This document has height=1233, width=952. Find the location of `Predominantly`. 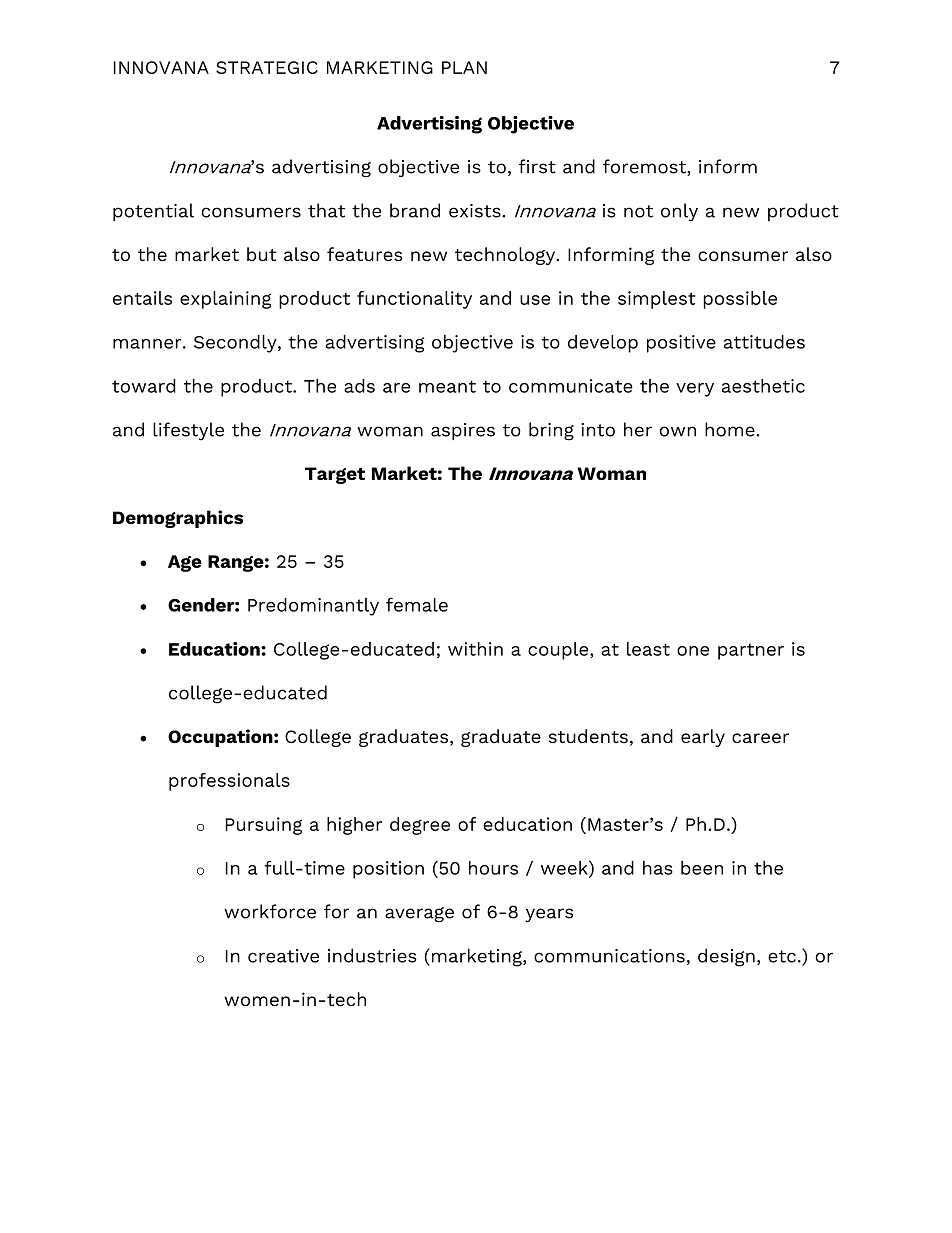

Predominantly is located at coordinates (313, 606).
